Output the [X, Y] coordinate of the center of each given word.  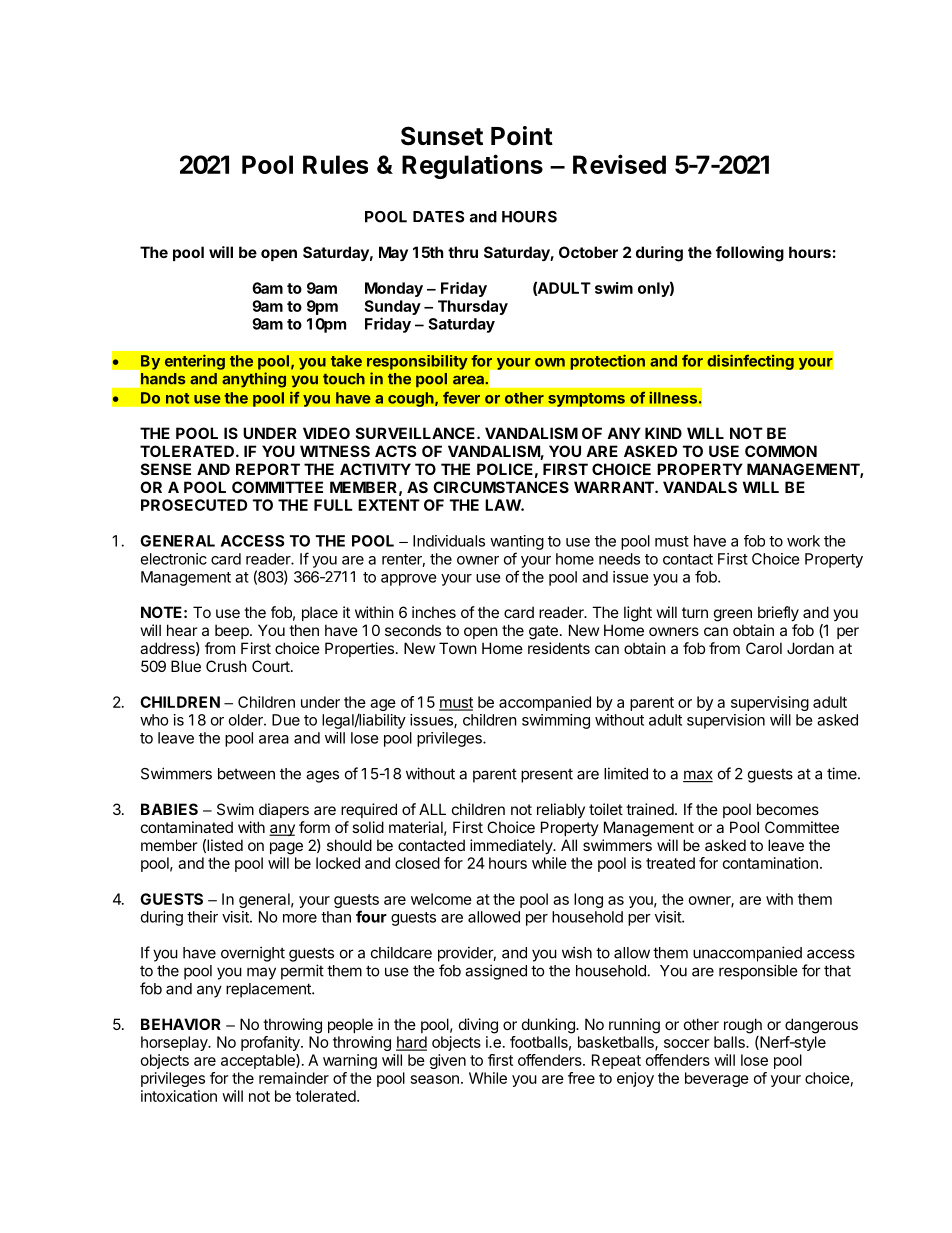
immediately [512, 846]
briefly [778, 613]
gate [543, 632]
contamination [770, 863]
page [286, 848]
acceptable [259, 1061]
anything [254, 380]
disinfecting [750, 362]
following [750, 254]
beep [233, 631]
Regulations [472, 166]
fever [461, 397]
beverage [717, 1079]
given [448, 1061]
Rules [335, 164]
